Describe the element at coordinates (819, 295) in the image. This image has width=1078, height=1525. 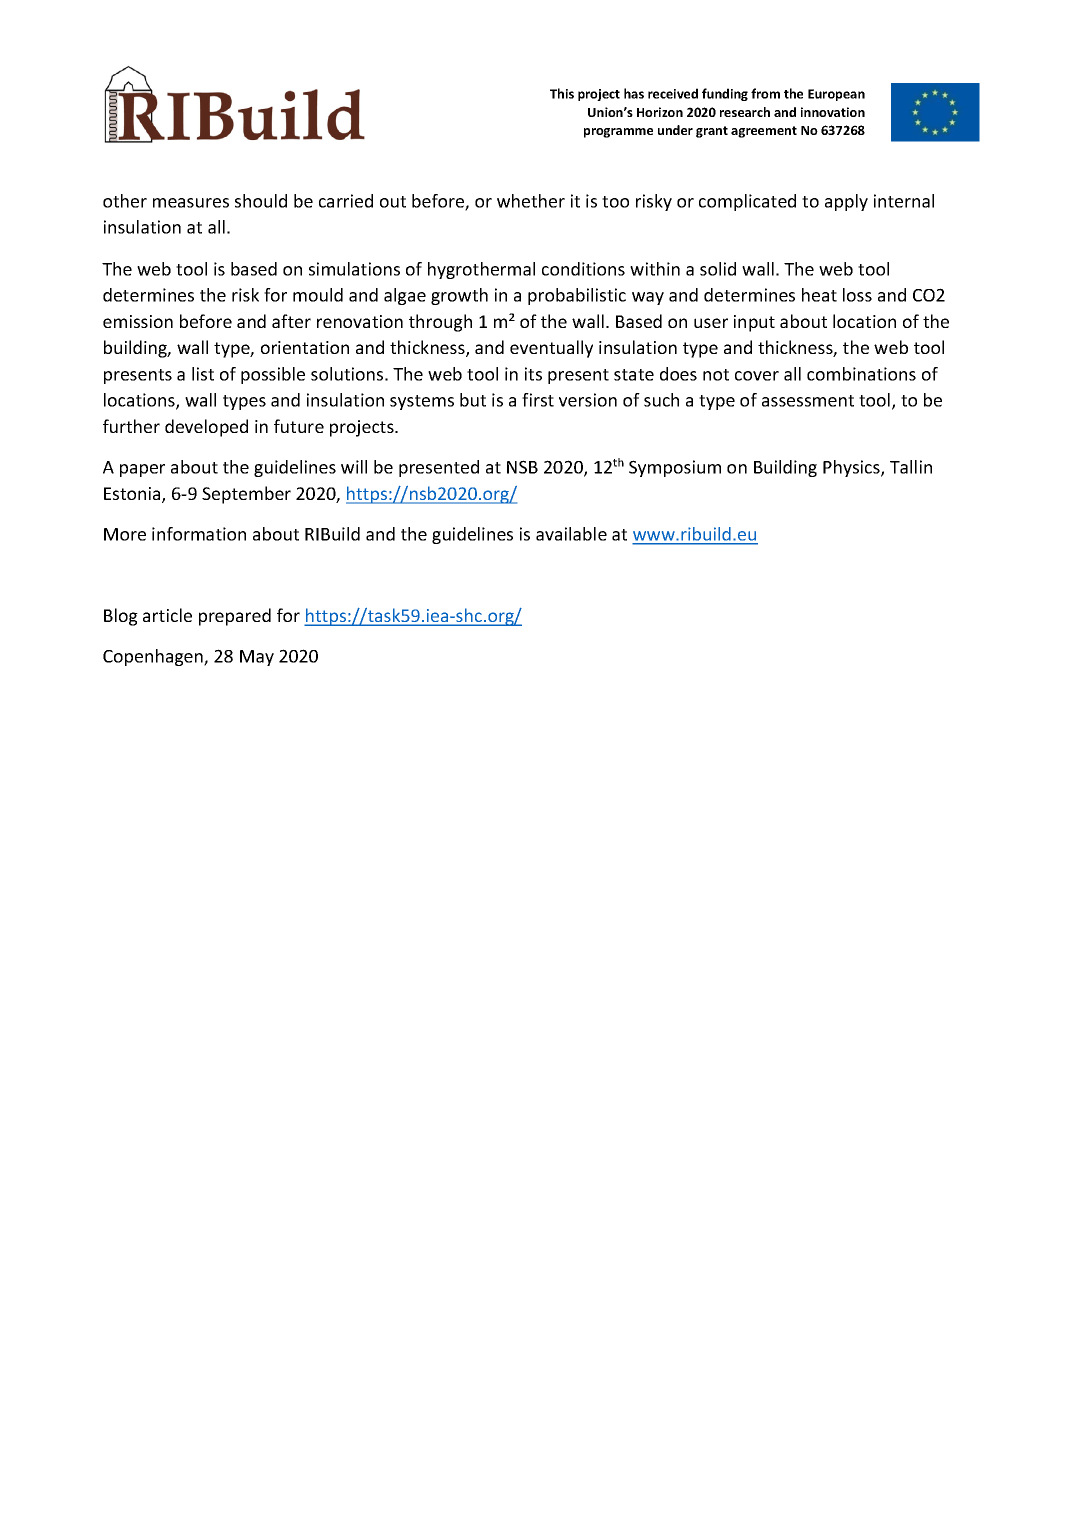
I see `heat` at that location.
